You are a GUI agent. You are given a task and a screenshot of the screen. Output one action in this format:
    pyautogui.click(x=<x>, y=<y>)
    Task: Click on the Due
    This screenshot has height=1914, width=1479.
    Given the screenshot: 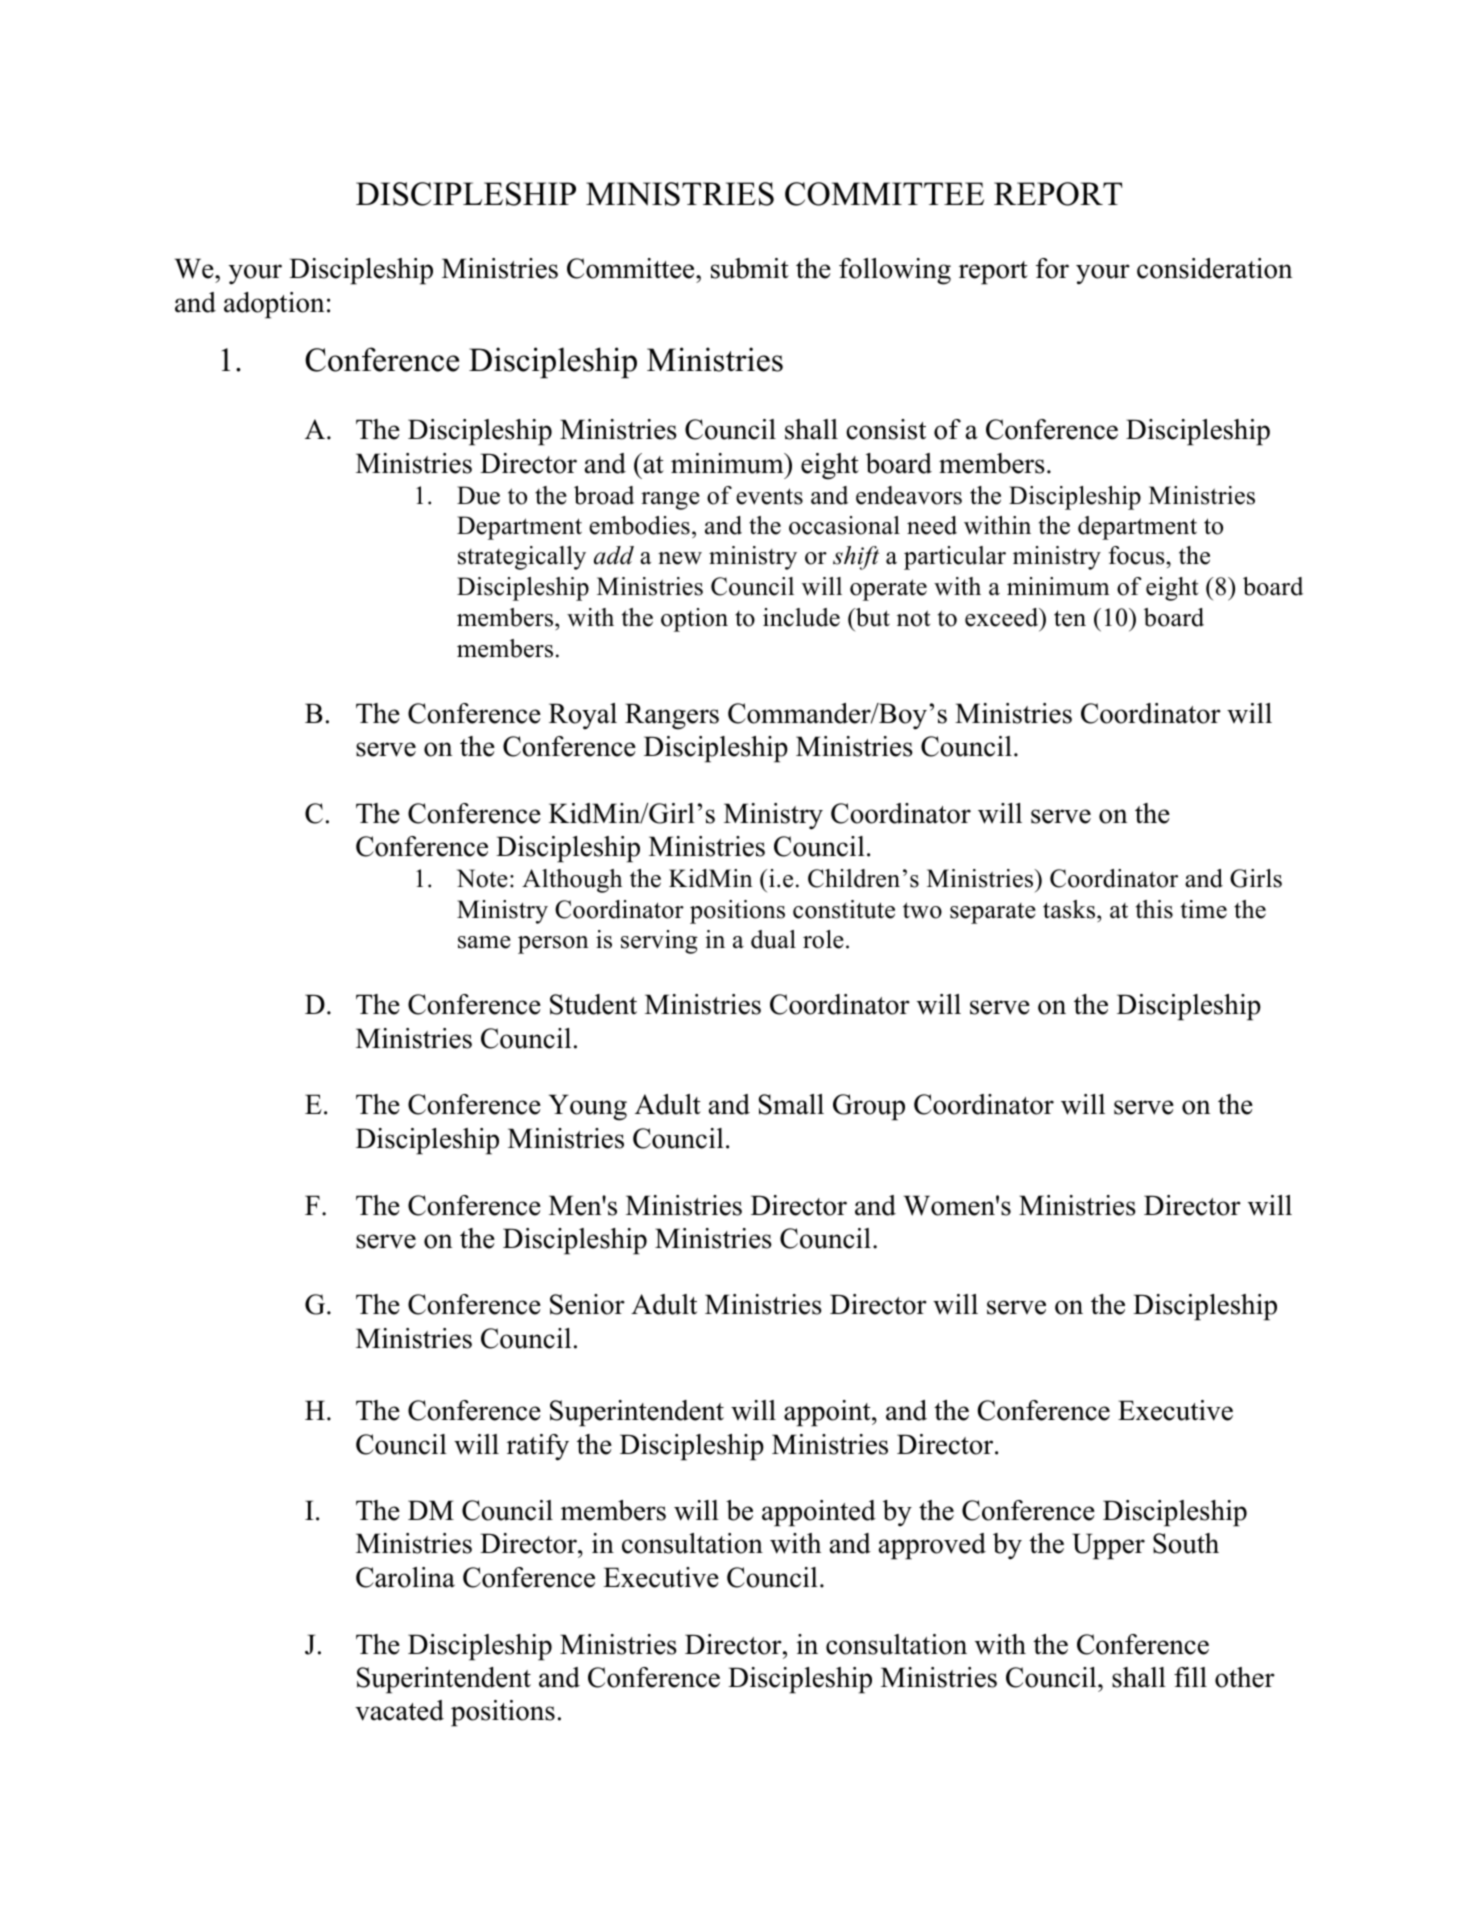 What is the action you would take?
    pyautogui.click(x=478, y=495)
